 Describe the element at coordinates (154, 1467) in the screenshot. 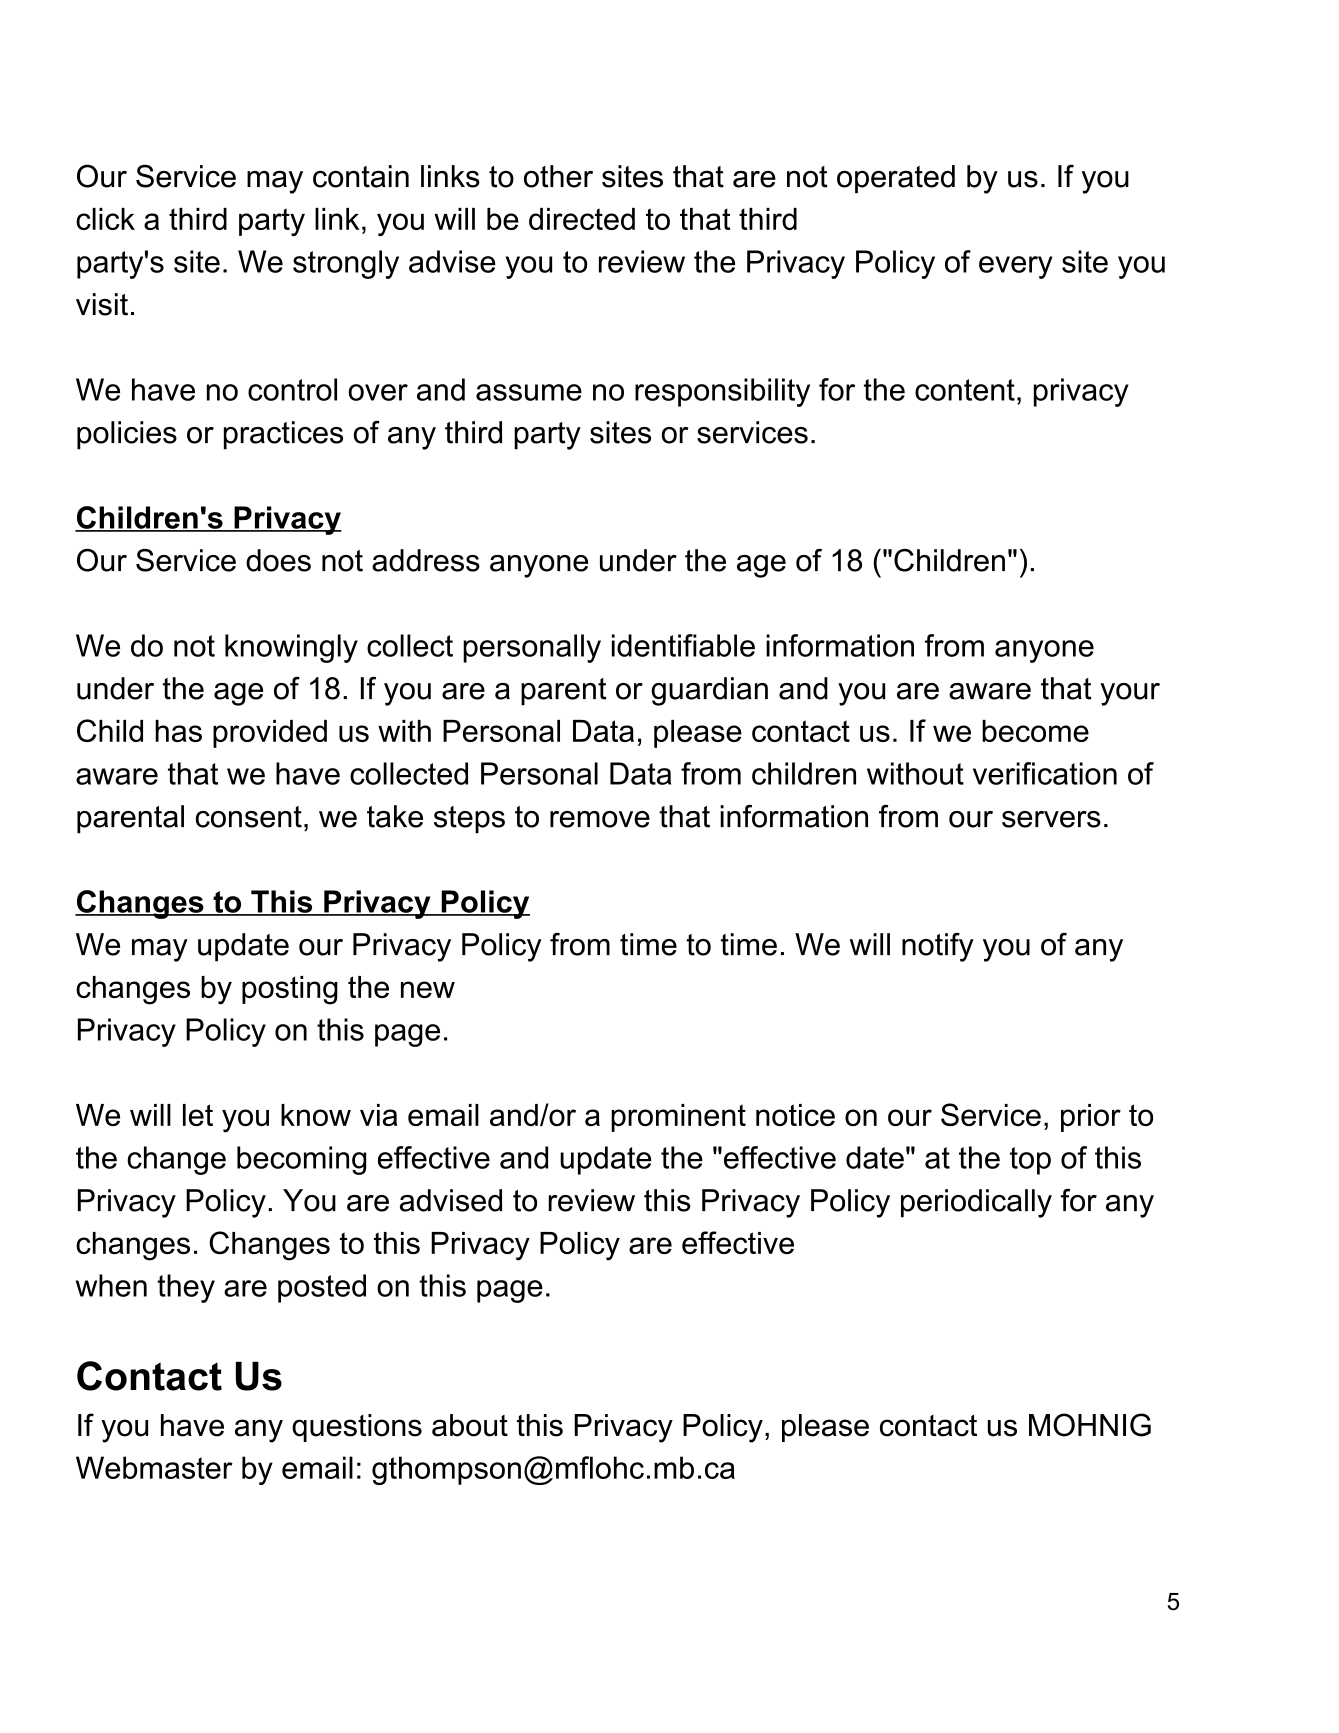

I see `Webmaster` at that location.
